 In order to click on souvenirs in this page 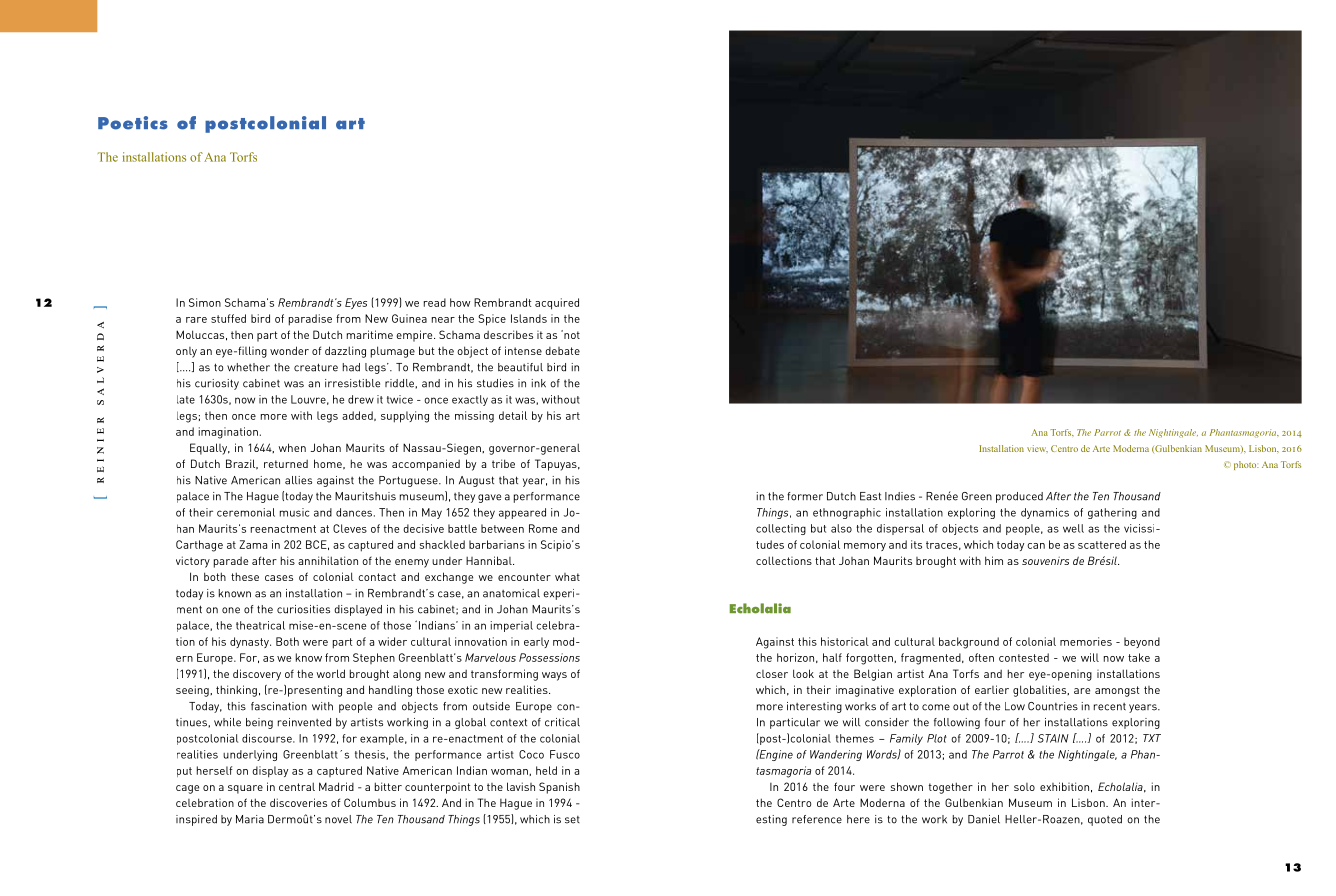, I will do `click(1045, 561)`.
